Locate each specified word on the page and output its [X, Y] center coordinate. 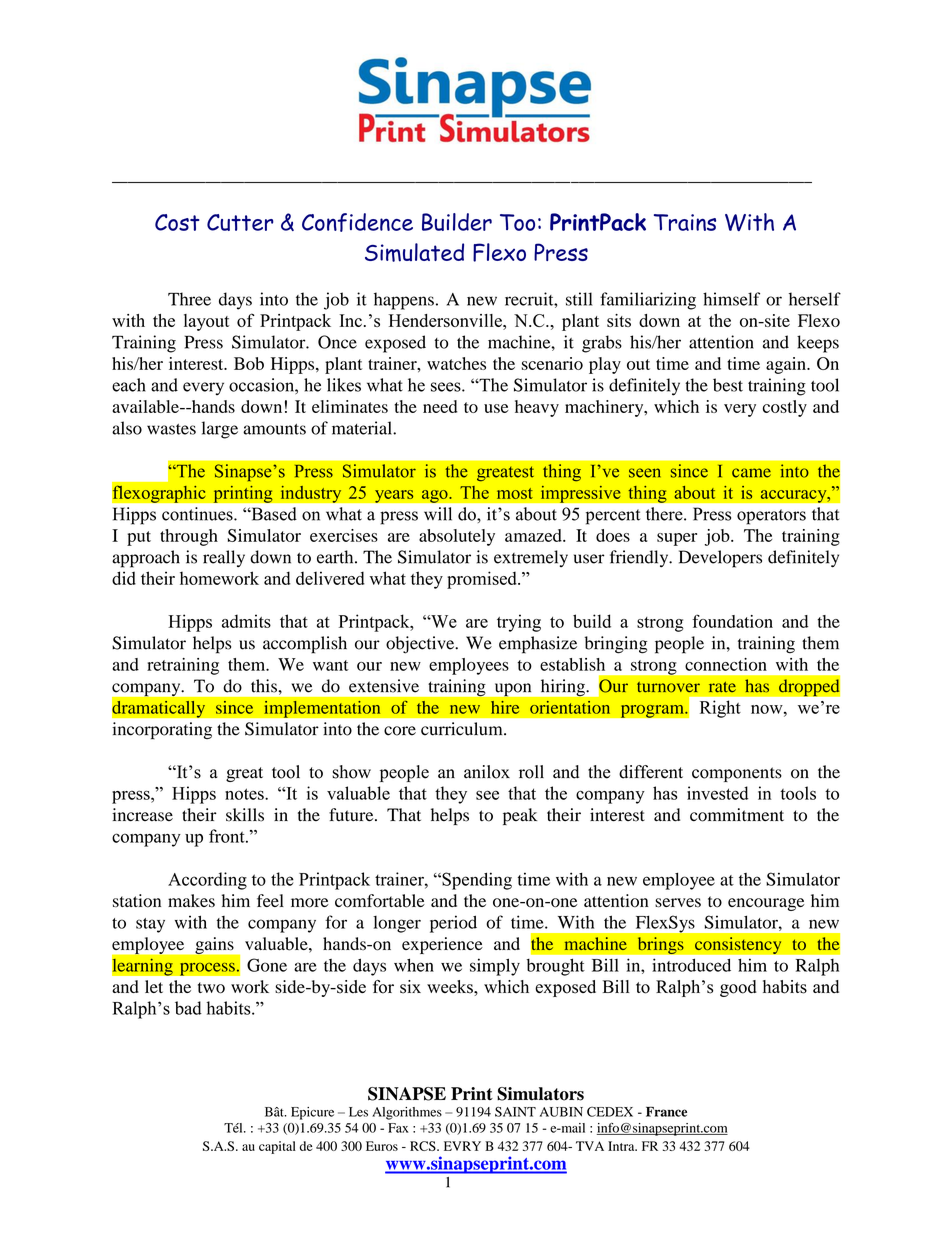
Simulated [414, 252]
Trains [685, 222]
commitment [737, 815]
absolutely [457, 537]
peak [520, 816]
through [189, 537]
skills [245, 815]
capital [277, 1147]
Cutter [240, 222]
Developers [720, 559]
